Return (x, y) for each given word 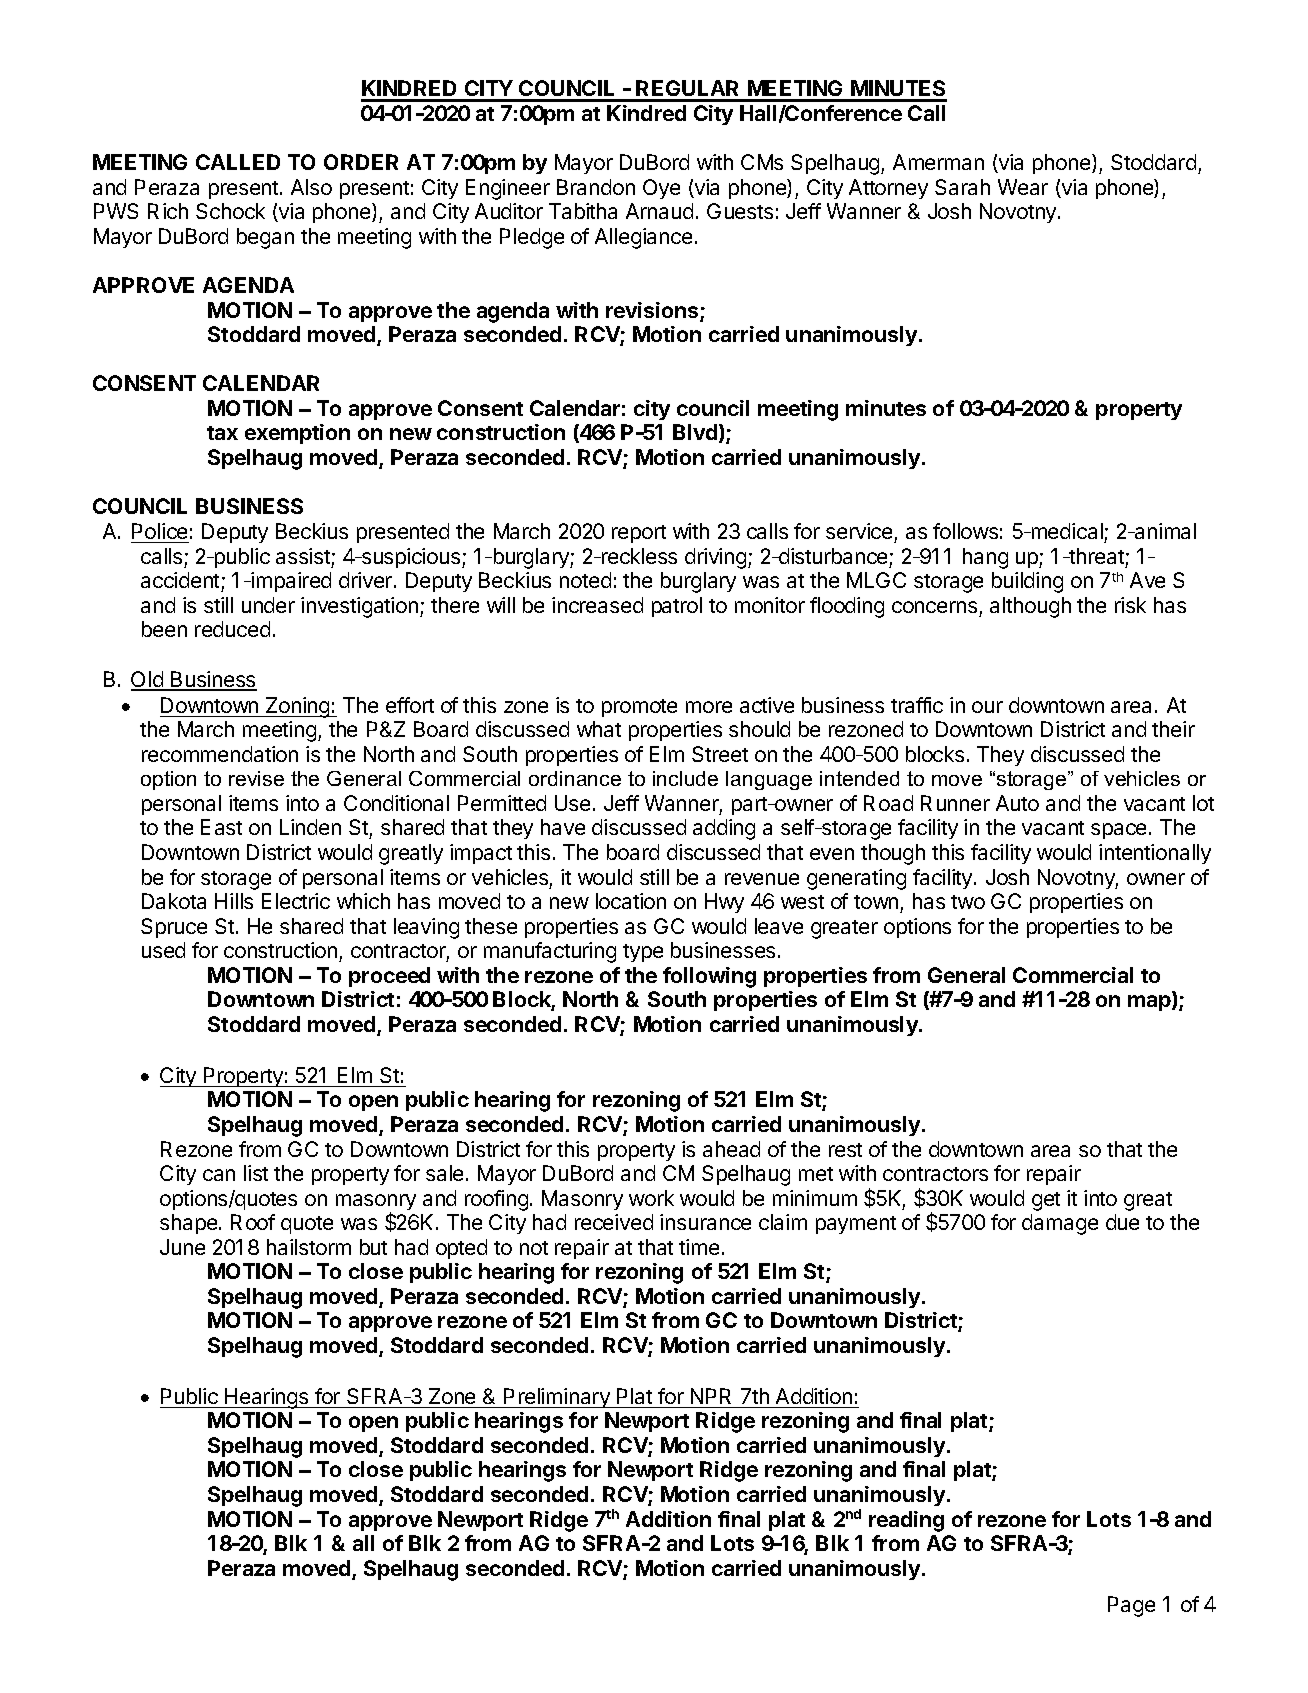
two (968, 902)
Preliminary (557, 1398)
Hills (234, 901)
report (639, 534)
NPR (711, 1396)
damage (1060, 1224)
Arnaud (659, 211)
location (631, 901)
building (1027, 582)
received (614, 1222)
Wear (1023, 187)
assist (303, 556)
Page (1131, 1606)
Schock (230, 211)
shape (188, 1224)
